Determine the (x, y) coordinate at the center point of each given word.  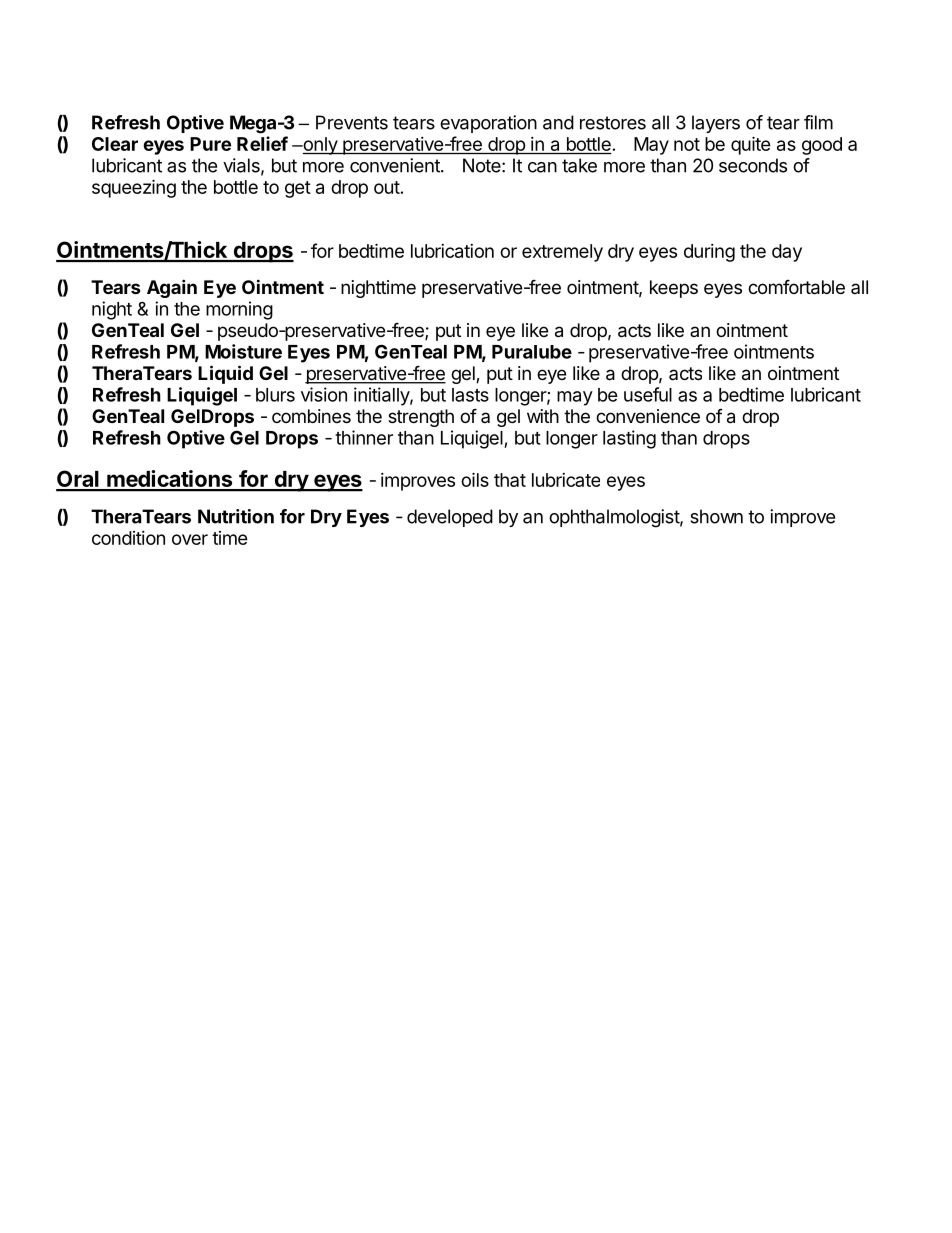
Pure (210, 144)
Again (172, 288)
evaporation (488, 124)
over (190, 539)
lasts (470, 395)
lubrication (452, 251)
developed (450, 518)
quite (751, 145)
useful (648, 394)
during (709, 253)
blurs (275, 395)
